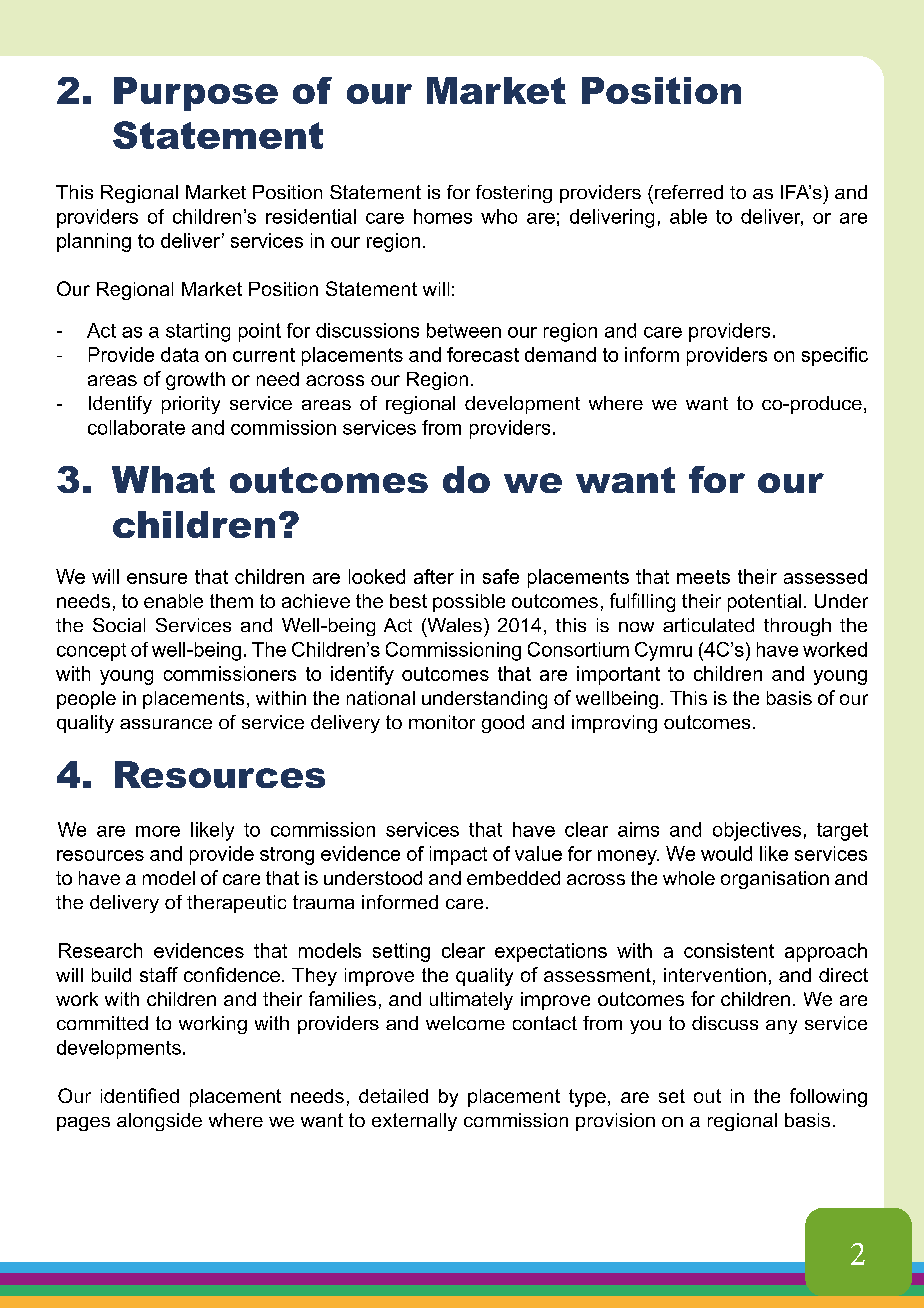 This image has height=1308, width=924. I want to click on externally, so click(414, 1122).
